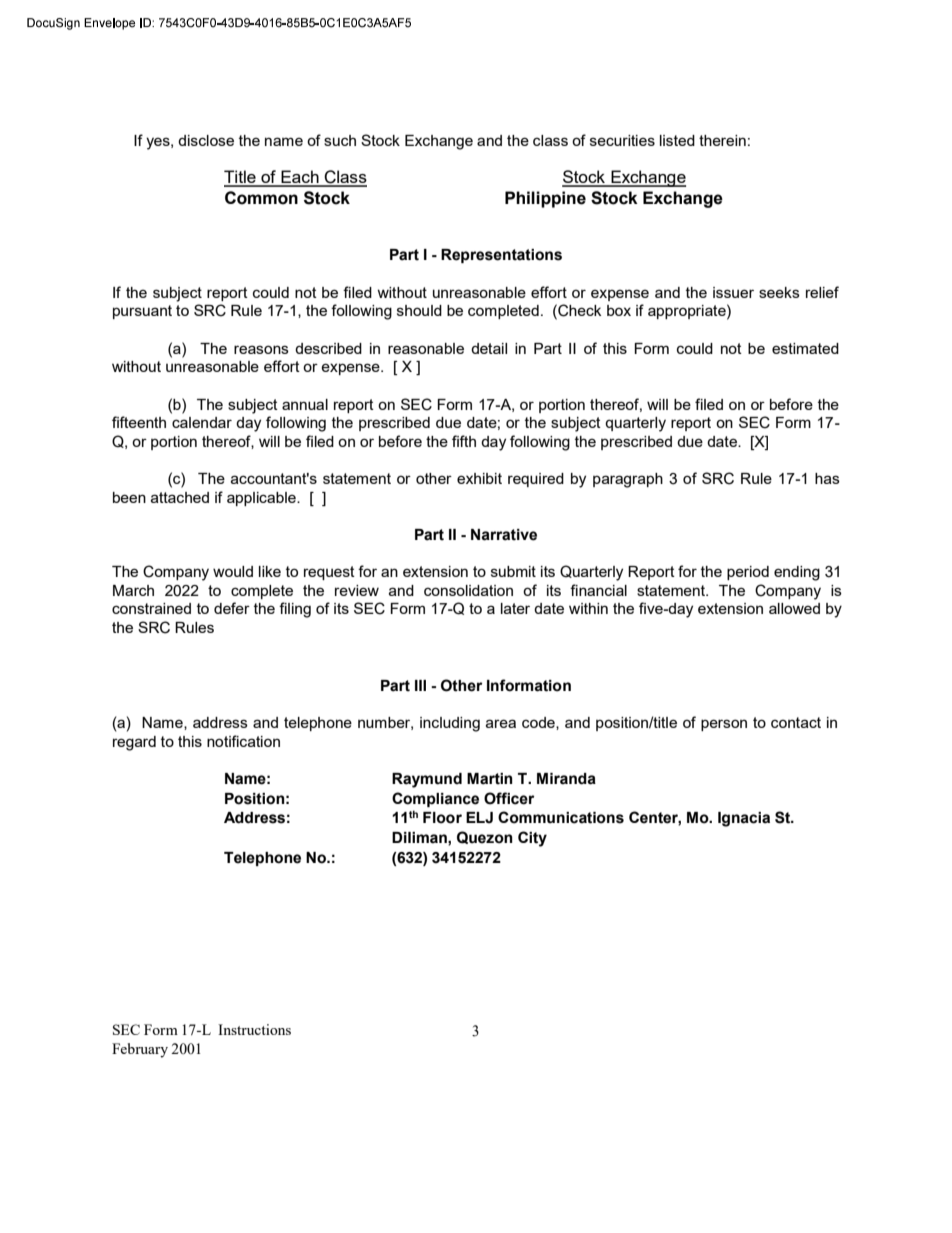  What do you see at coordinates (545, 199) in the screenshot?
I see `Philippine` at bounding box center [545, 199].
